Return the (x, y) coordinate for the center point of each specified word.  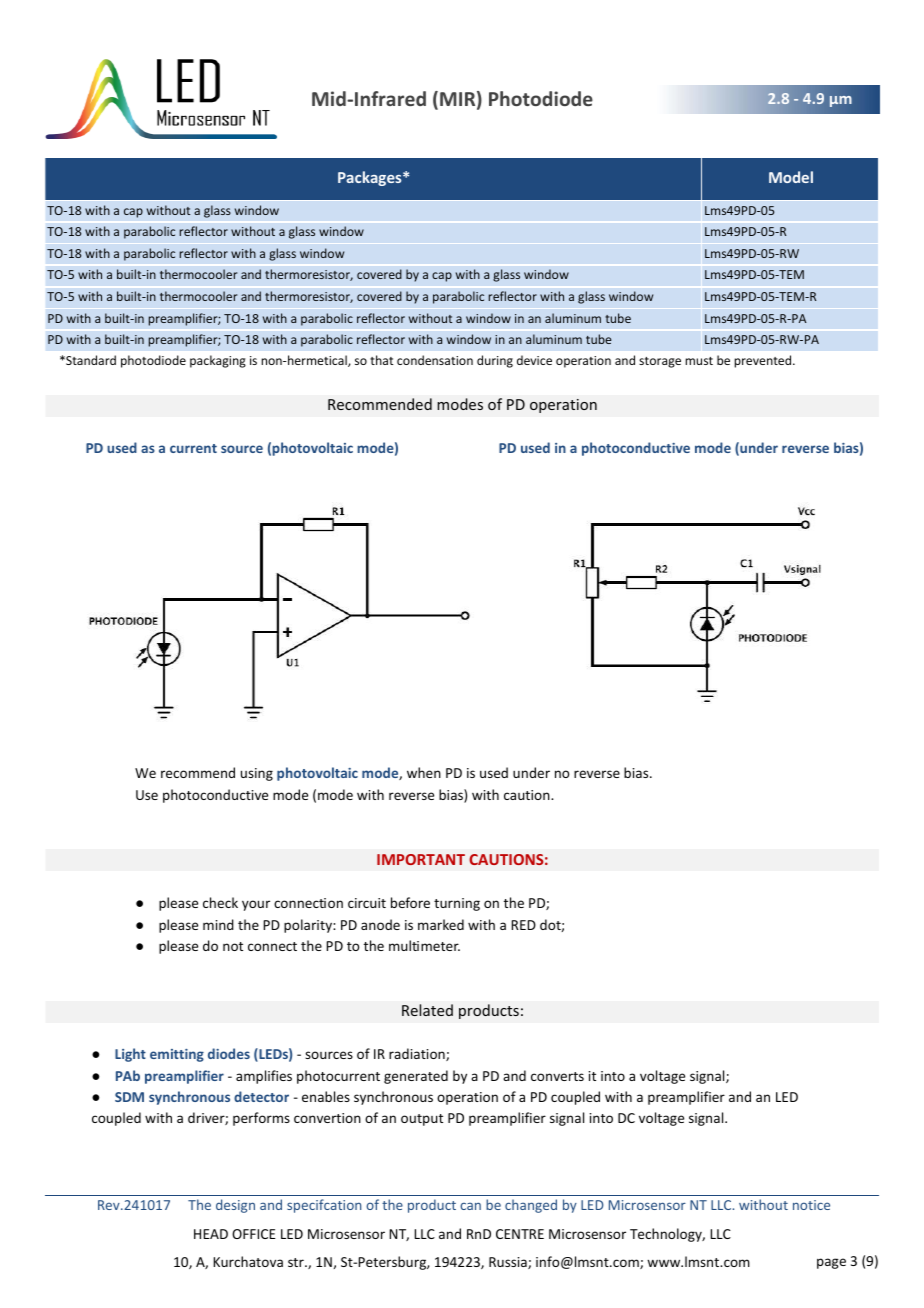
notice (811, 1205)
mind (218, 924)
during (495, 361)
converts (557, 1076)
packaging (218, 361)
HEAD (211, 1234)
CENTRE (520, 1234)
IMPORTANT (421, 859)
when (424, 772)
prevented (764, 361)
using (257, 774)
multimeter (424, 945)
